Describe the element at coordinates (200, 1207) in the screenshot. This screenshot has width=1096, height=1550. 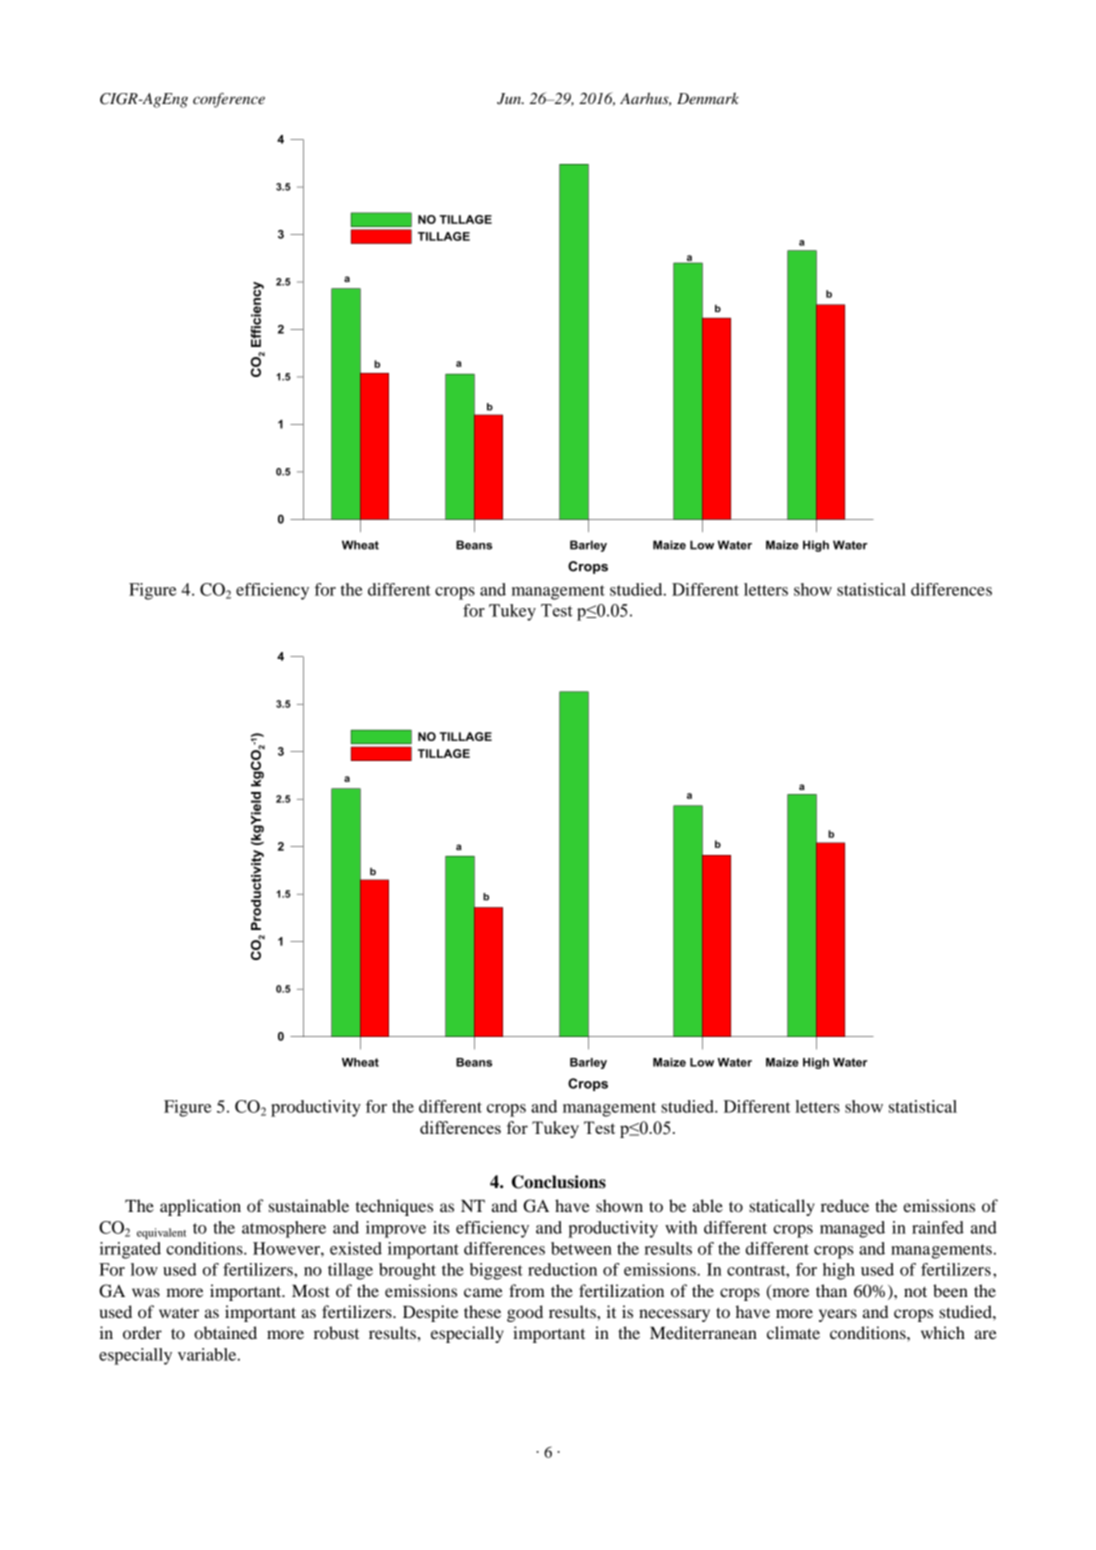
I see `application` at that location.
